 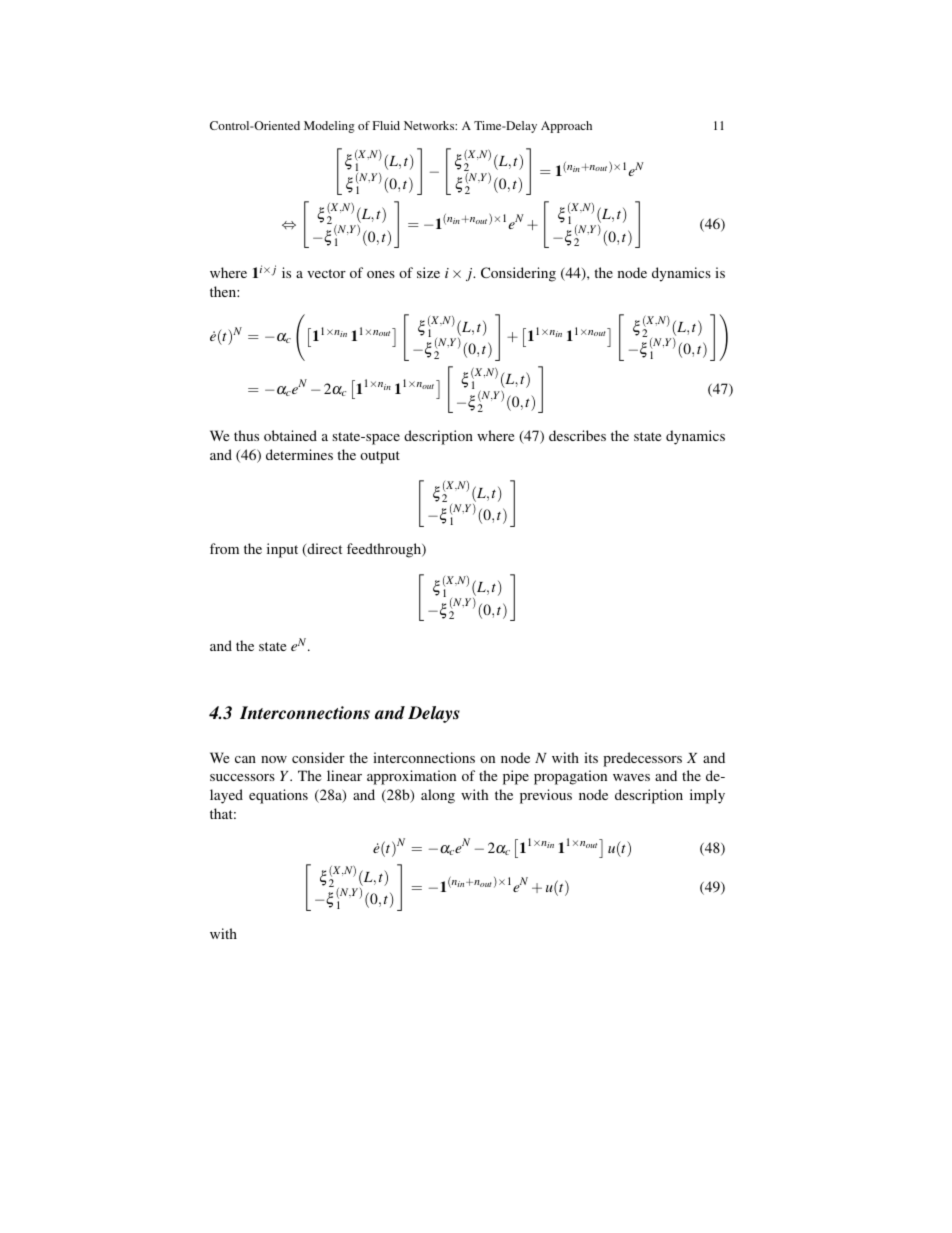 What do you see at coordinates (438, 796) in the document?
I see `along` at bounding box center [438, 796].
